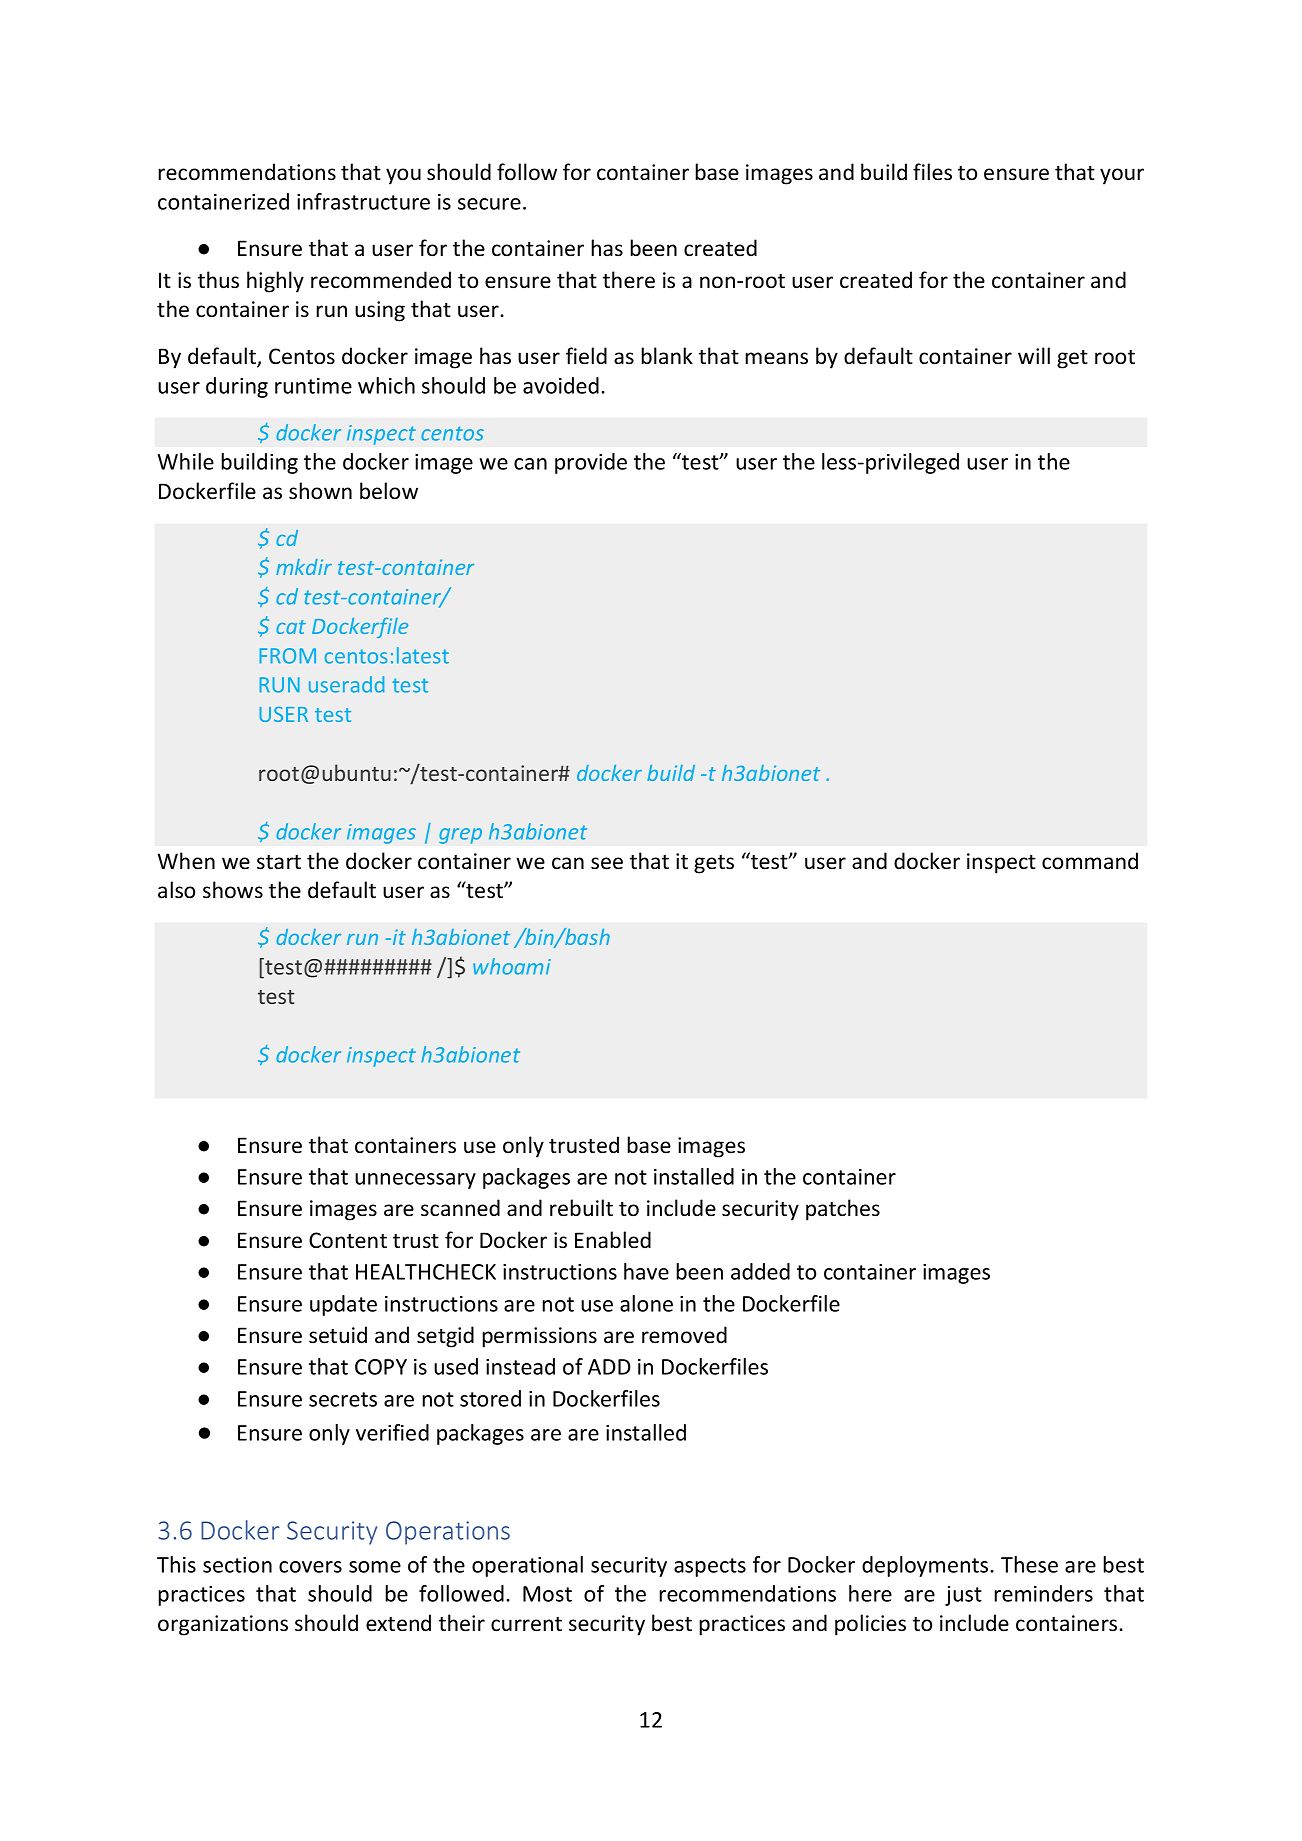  What do you see at coordinates (310, 1567) in the screenshot?
I see `covers` at bounding box center [310, 1567].
